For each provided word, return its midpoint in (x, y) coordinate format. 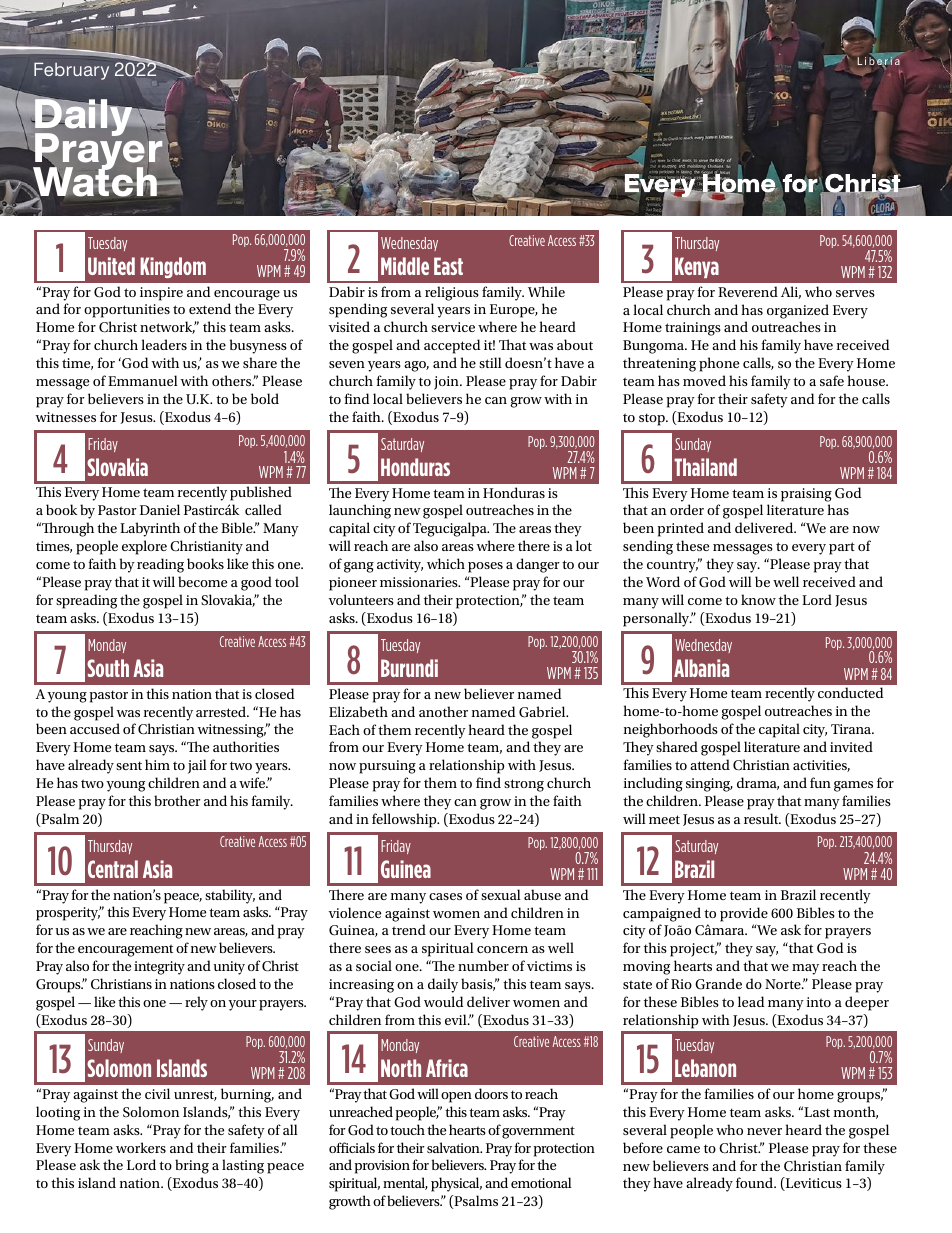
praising (806, 495)
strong (524, 785)
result (762, 818)
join (447, 383)
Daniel (160, 509)
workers (141, 1147)
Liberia (879, 61)
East (448, 266)
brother (177, 800)
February (71, 71)
